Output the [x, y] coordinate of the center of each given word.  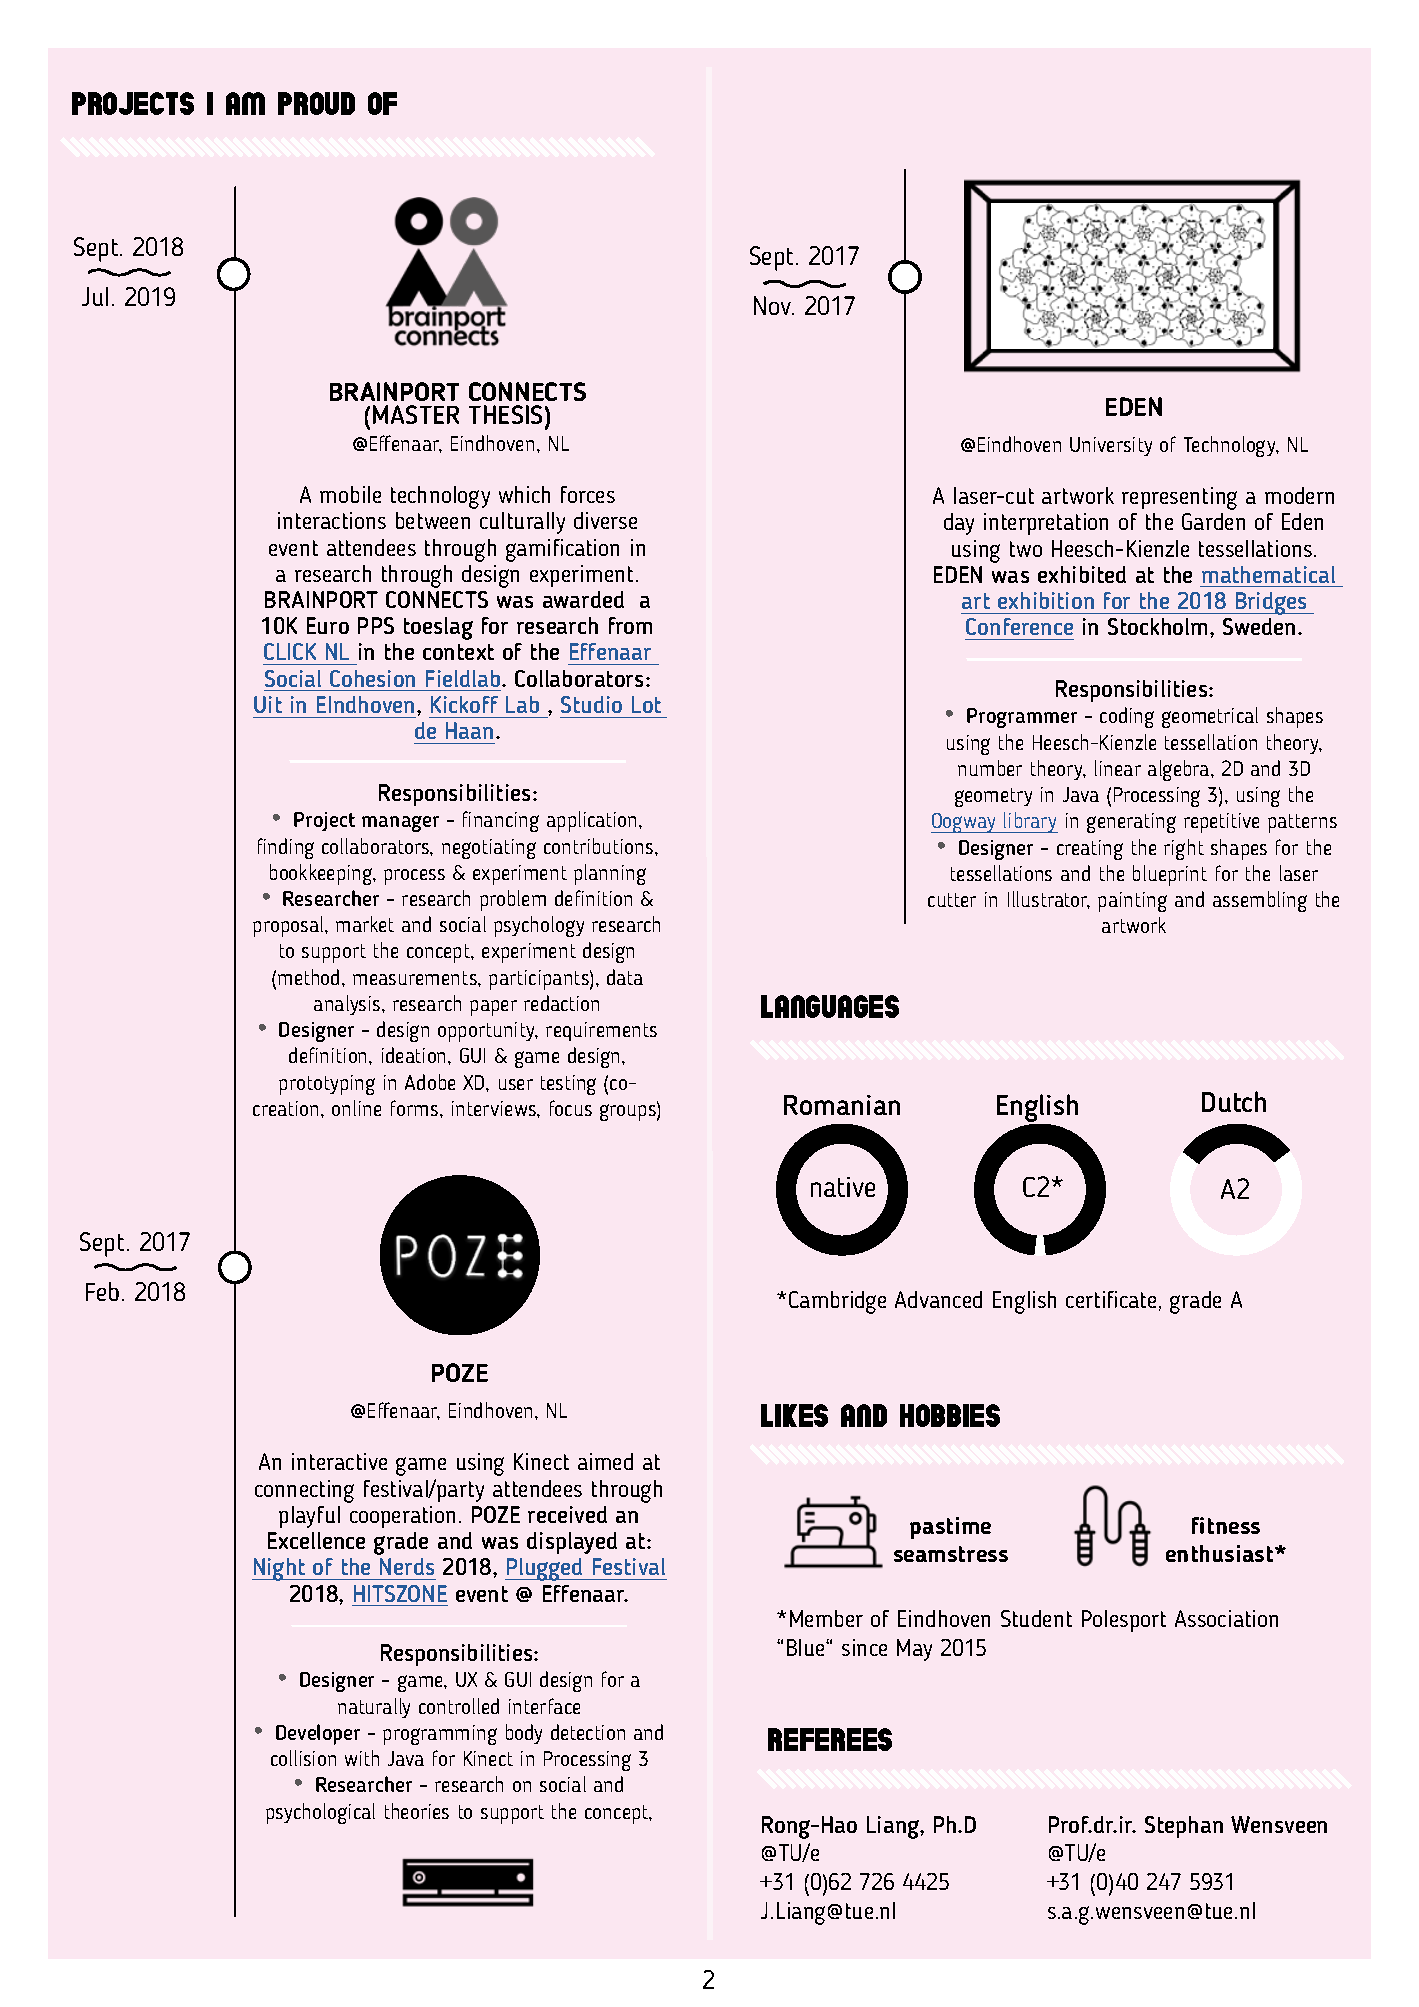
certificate [1111, 1299]
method [310, 977]
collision [303, 1758]
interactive [339, 1461]
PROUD [316, 103]
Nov [774, 305]
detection [588, 1732]
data [625, 977]
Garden [1213, 521]
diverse [605, 520]
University [1111, 446]
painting [1132, 902]
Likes [794, 1415]
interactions [332, 520]
